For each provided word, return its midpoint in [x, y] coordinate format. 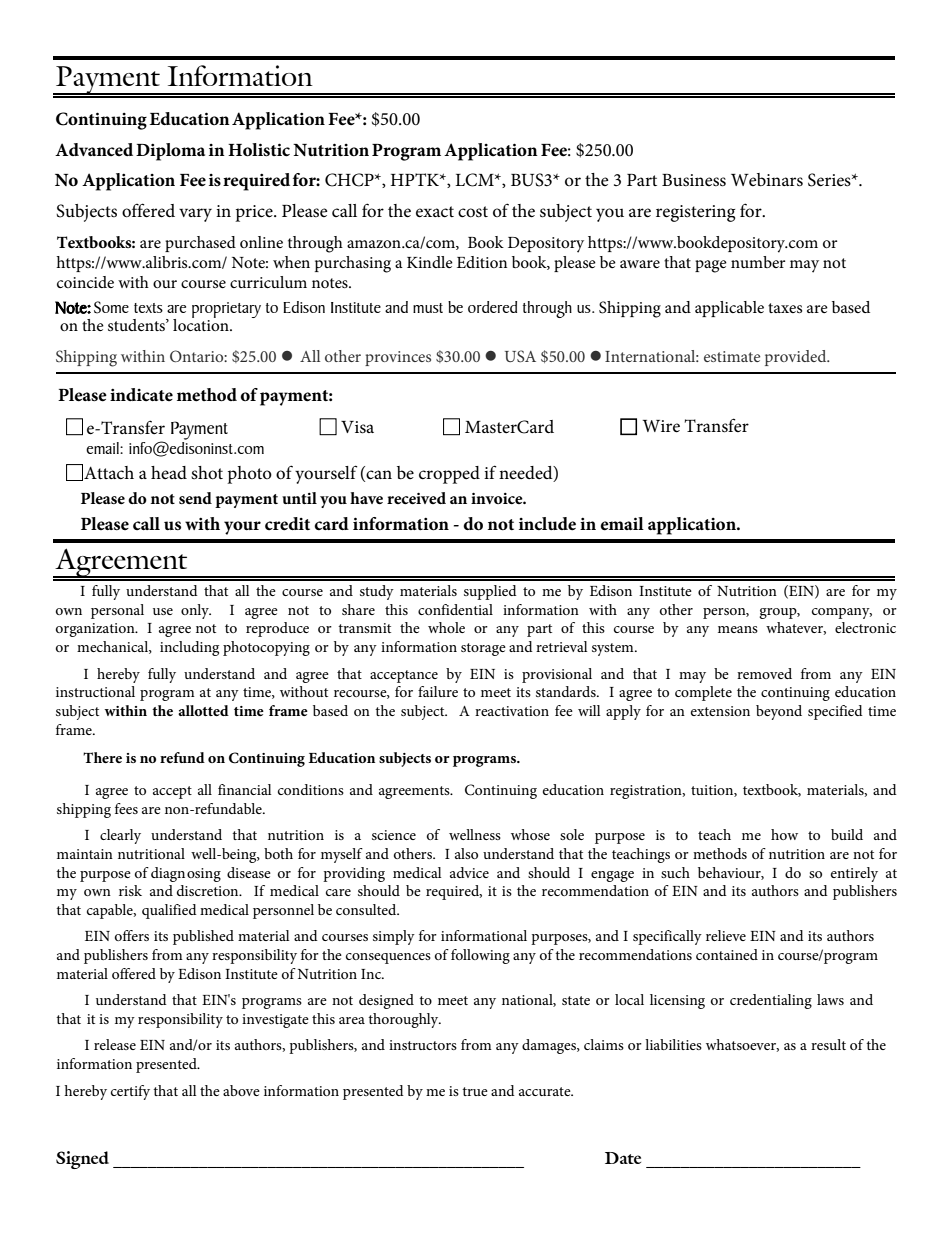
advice [469, 872]
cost [473, 212]
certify [130, 1092]
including [189, 648]
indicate [141, 394]
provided [797, 358]
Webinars [767, 180]
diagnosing [186, 874]
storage [483, 649]
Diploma [170, 152]
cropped [449, 475]
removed [764, 673]
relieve [726, 935]
